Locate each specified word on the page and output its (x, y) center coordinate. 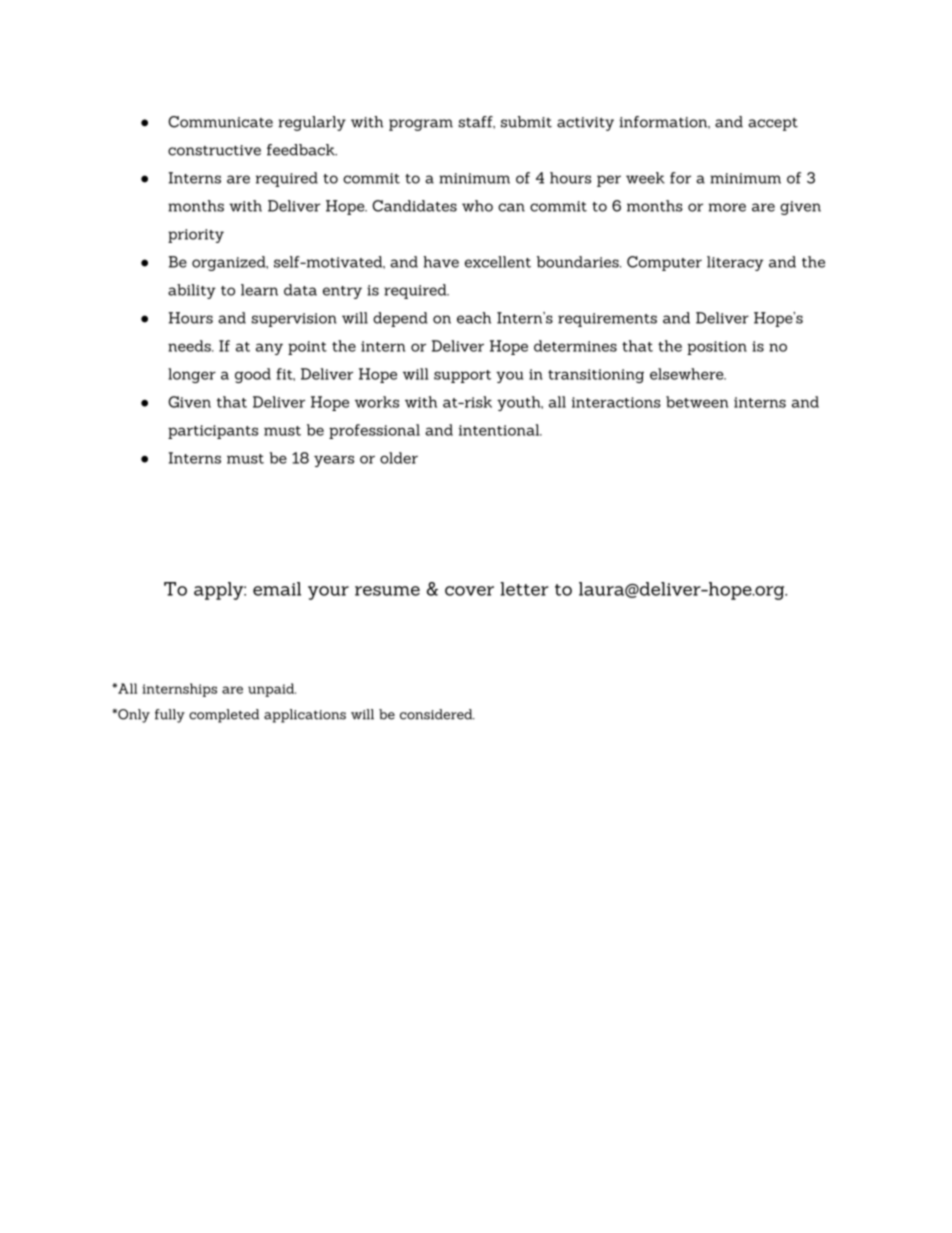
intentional (500, 430)
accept (773, 124)
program (421, 125)
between (697, 402)
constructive (214, 150)
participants (213, 432)
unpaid (272, 690)
